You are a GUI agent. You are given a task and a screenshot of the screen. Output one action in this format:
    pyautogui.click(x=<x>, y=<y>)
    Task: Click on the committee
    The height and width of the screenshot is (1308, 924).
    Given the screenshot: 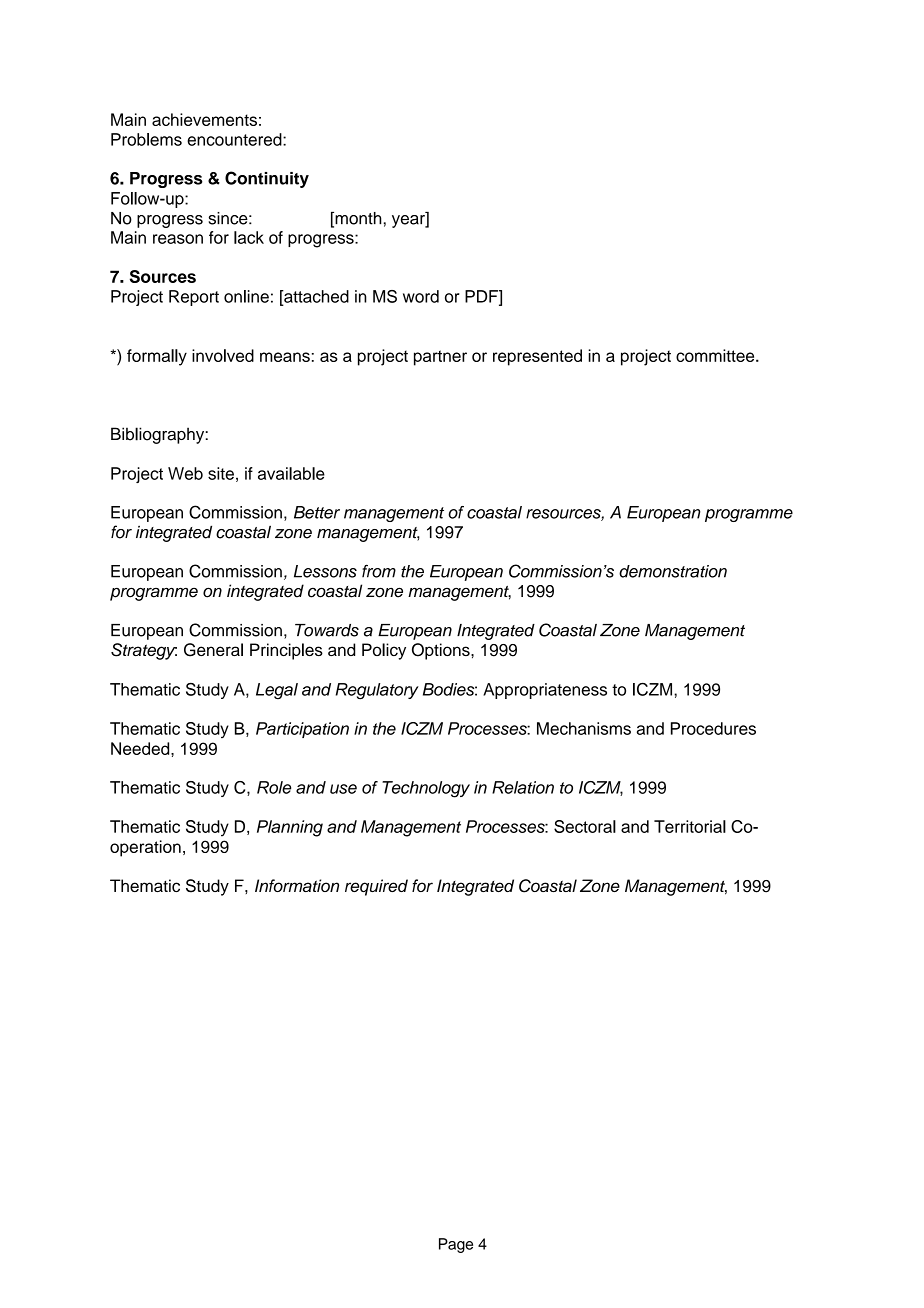 What is the action you would take?
    pyautogui.click(x=716, y=355)
